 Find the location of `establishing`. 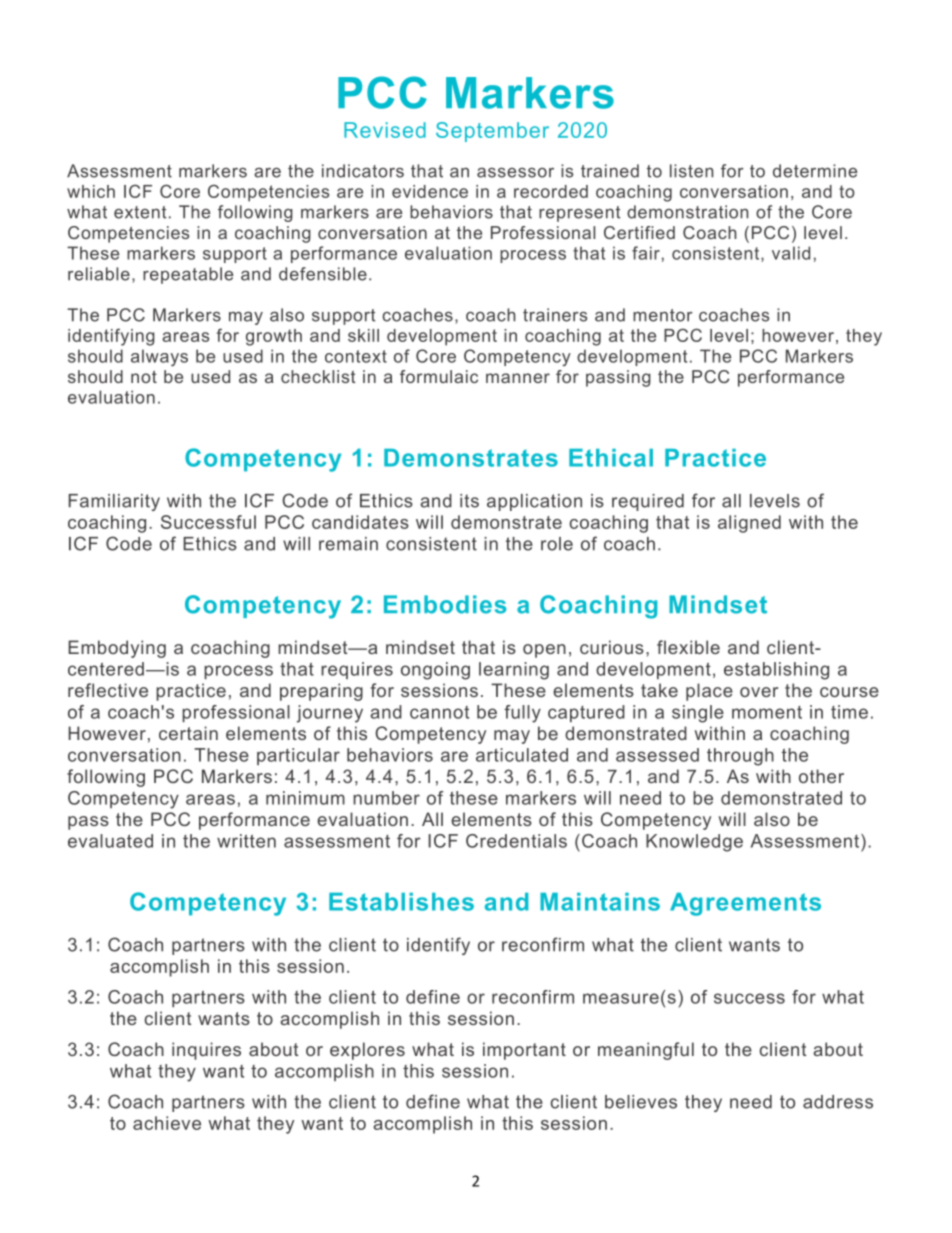

establishing is located at coordinates (776, 671).
